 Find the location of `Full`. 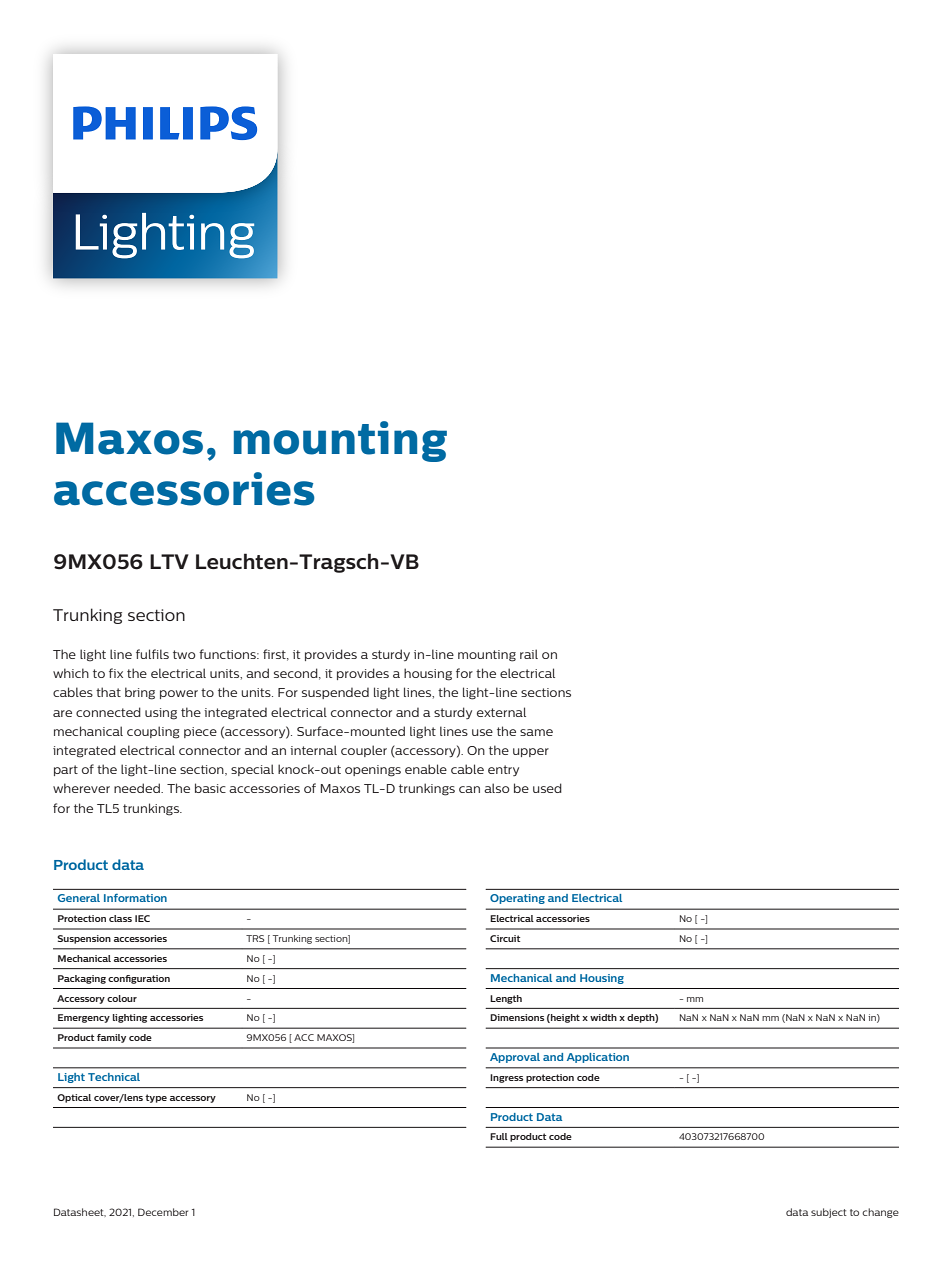

Full is located at coordinates (499, 1136).
